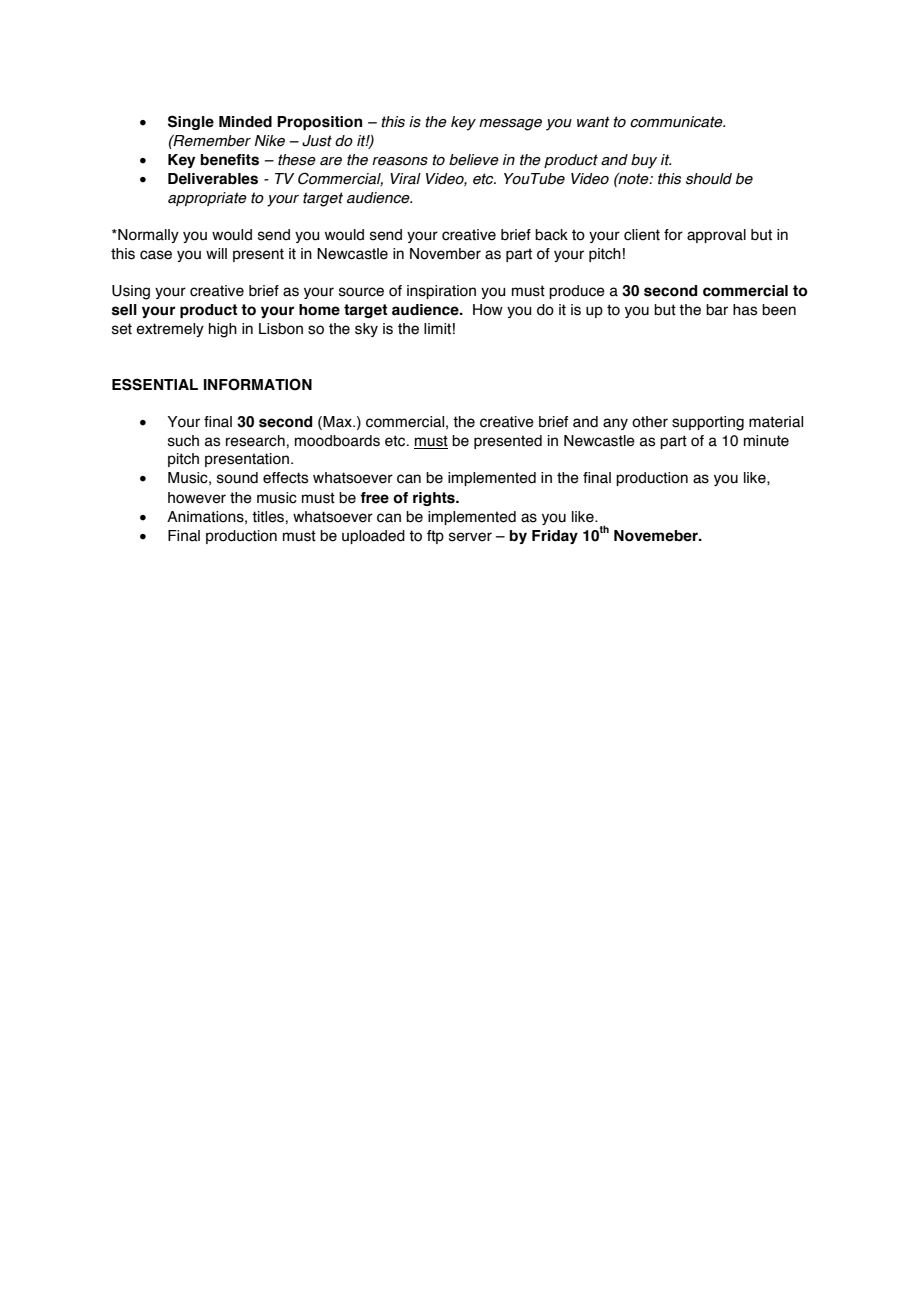 The width and height of the document is (924, 1308). I want to click on ftp, so click(435, 537).
